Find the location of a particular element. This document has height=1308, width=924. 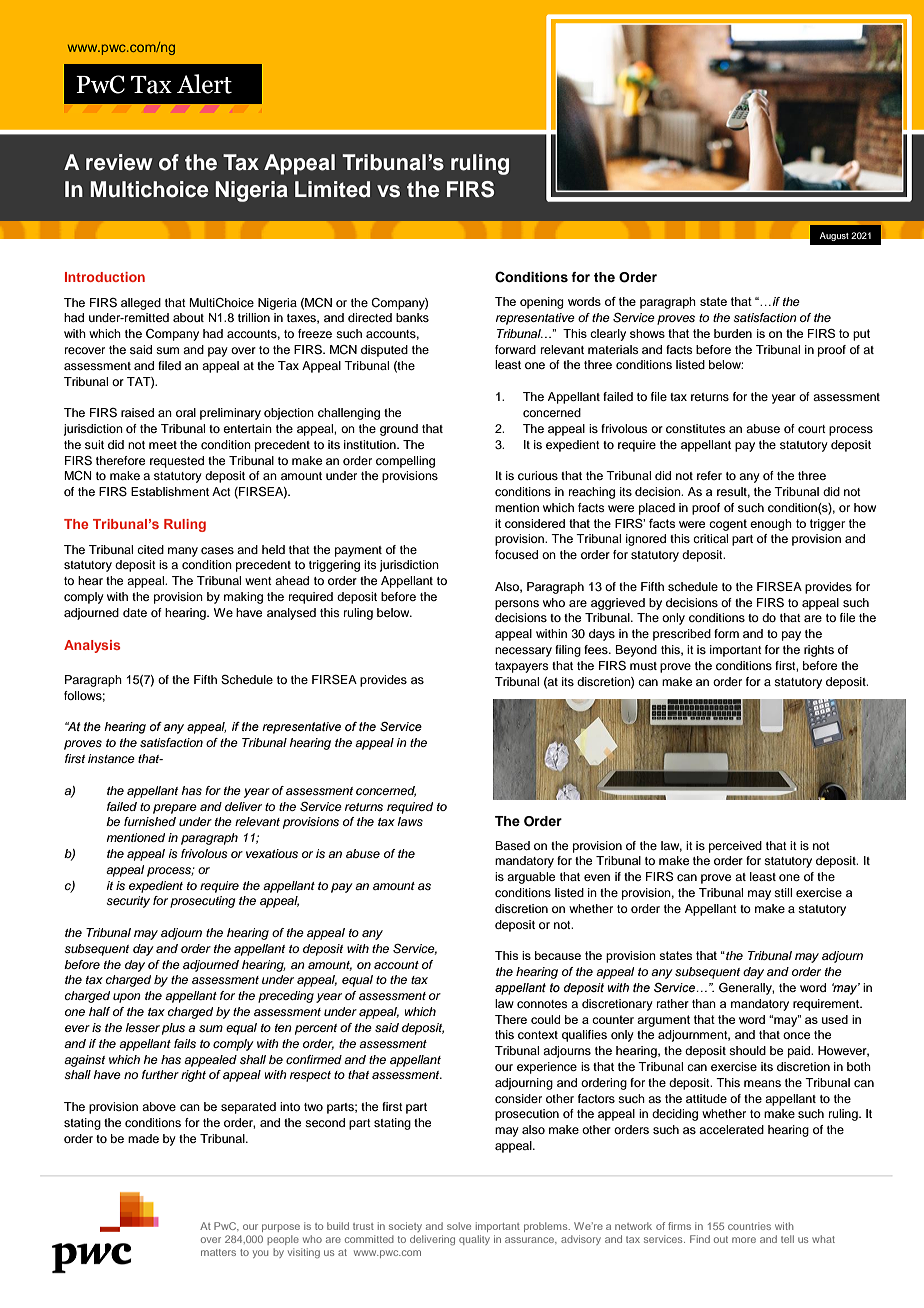

Based is located at coordinates (512, 845).
